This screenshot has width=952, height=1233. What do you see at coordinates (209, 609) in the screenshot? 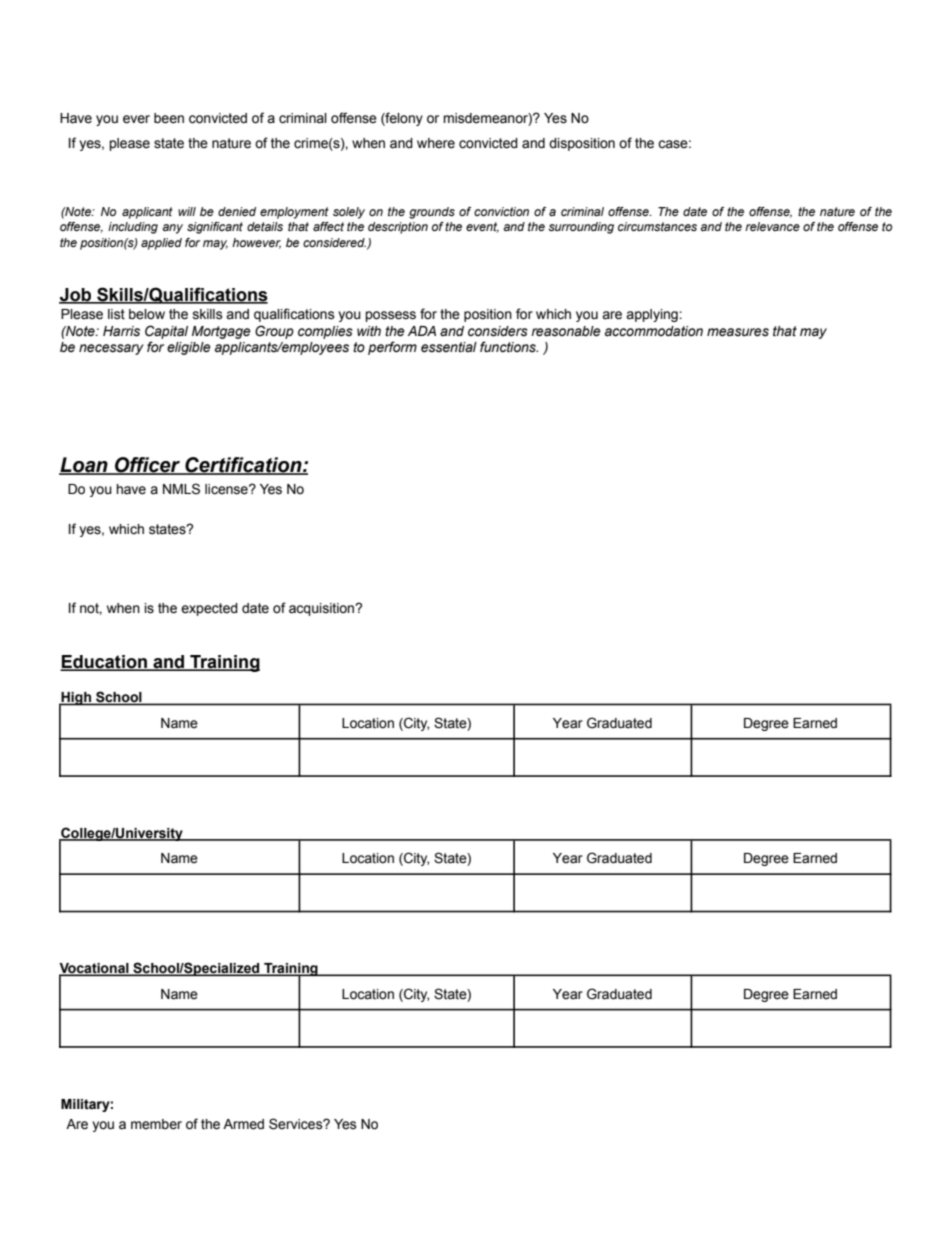
I see `expected` at bounding box center [209, 609].
